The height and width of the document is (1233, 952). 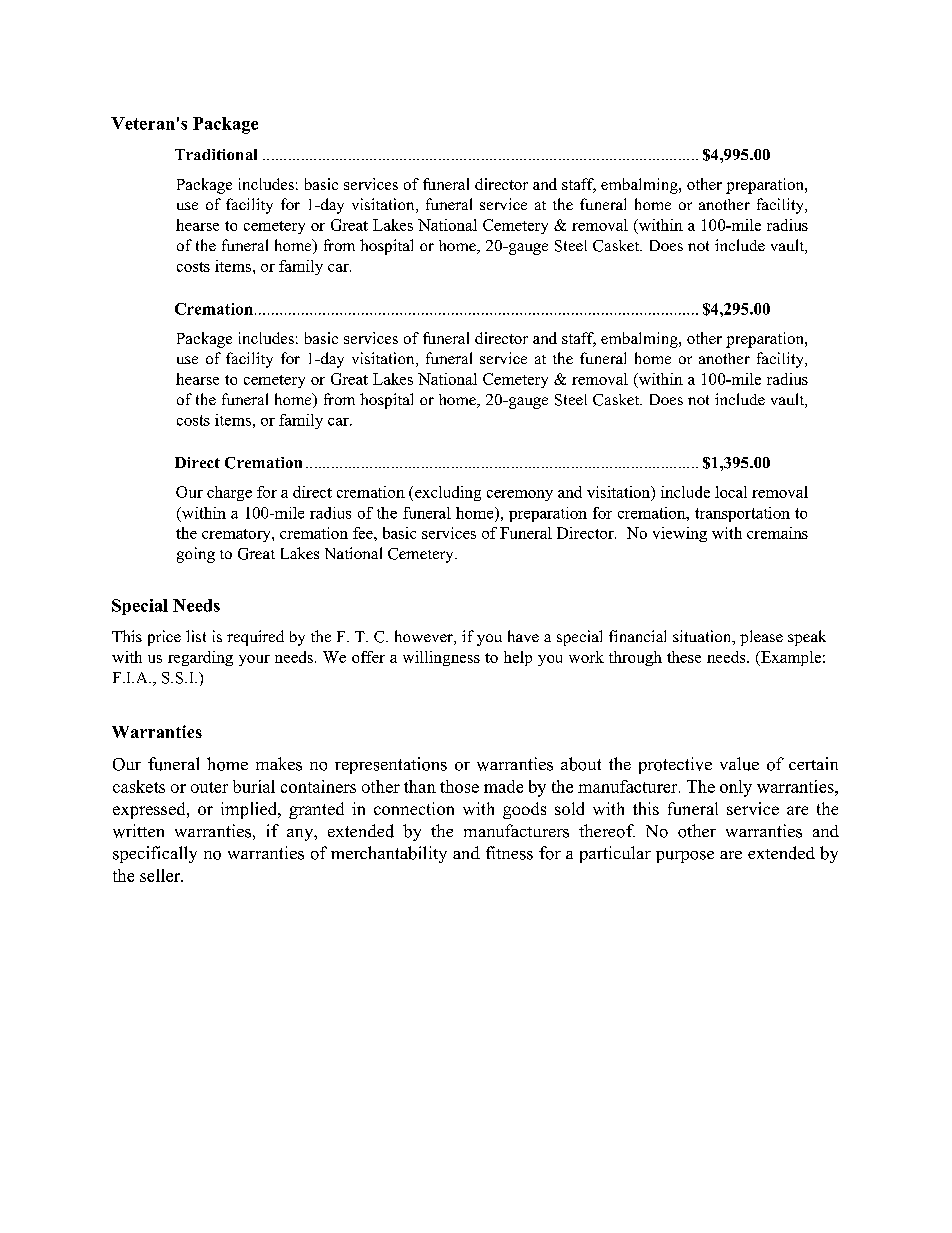 What do you see at coordinates (520, 495) in the document?
I see `ceremony` at bounding box center [520, 495].
